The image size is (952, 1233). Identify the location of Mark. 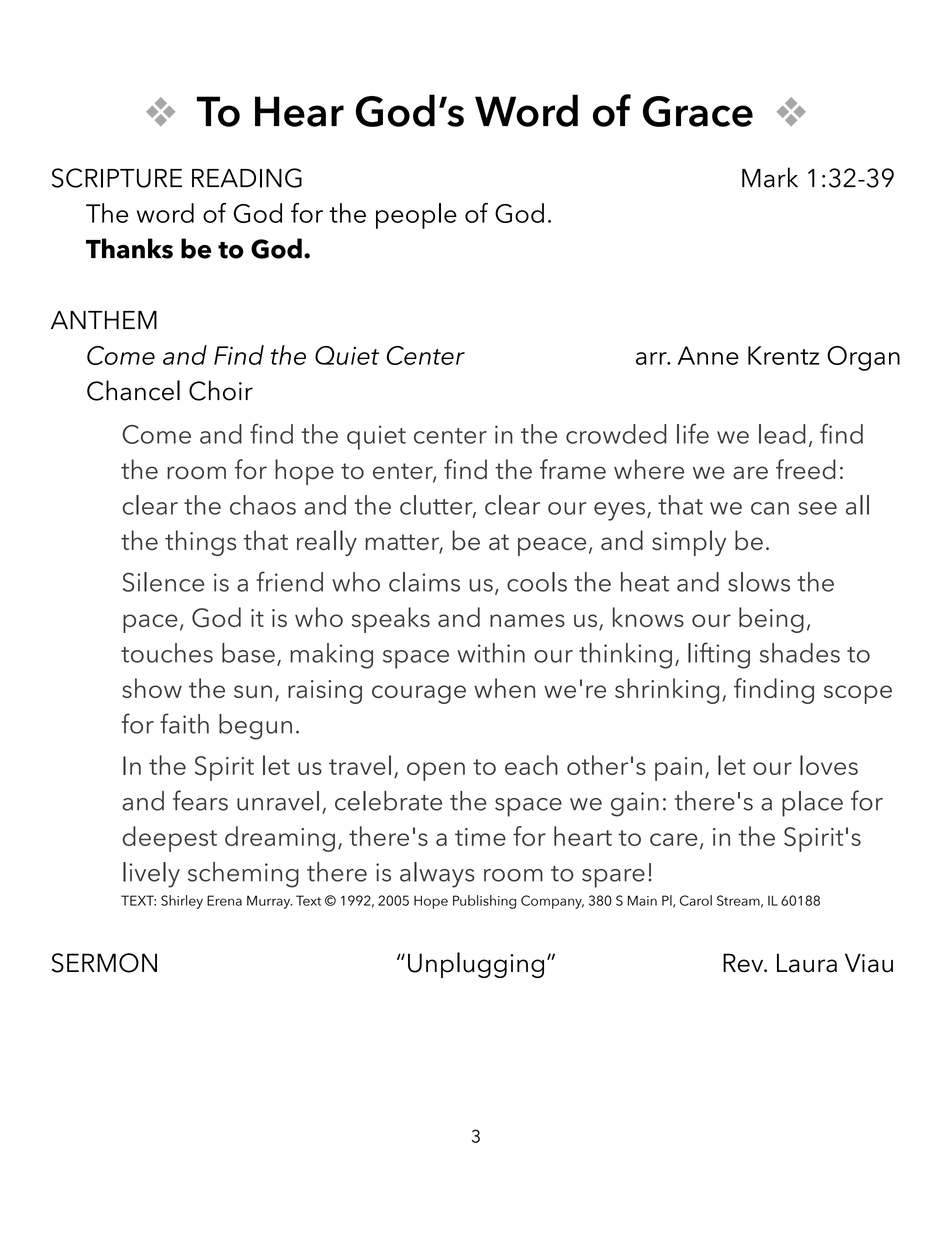
(770, 177).
